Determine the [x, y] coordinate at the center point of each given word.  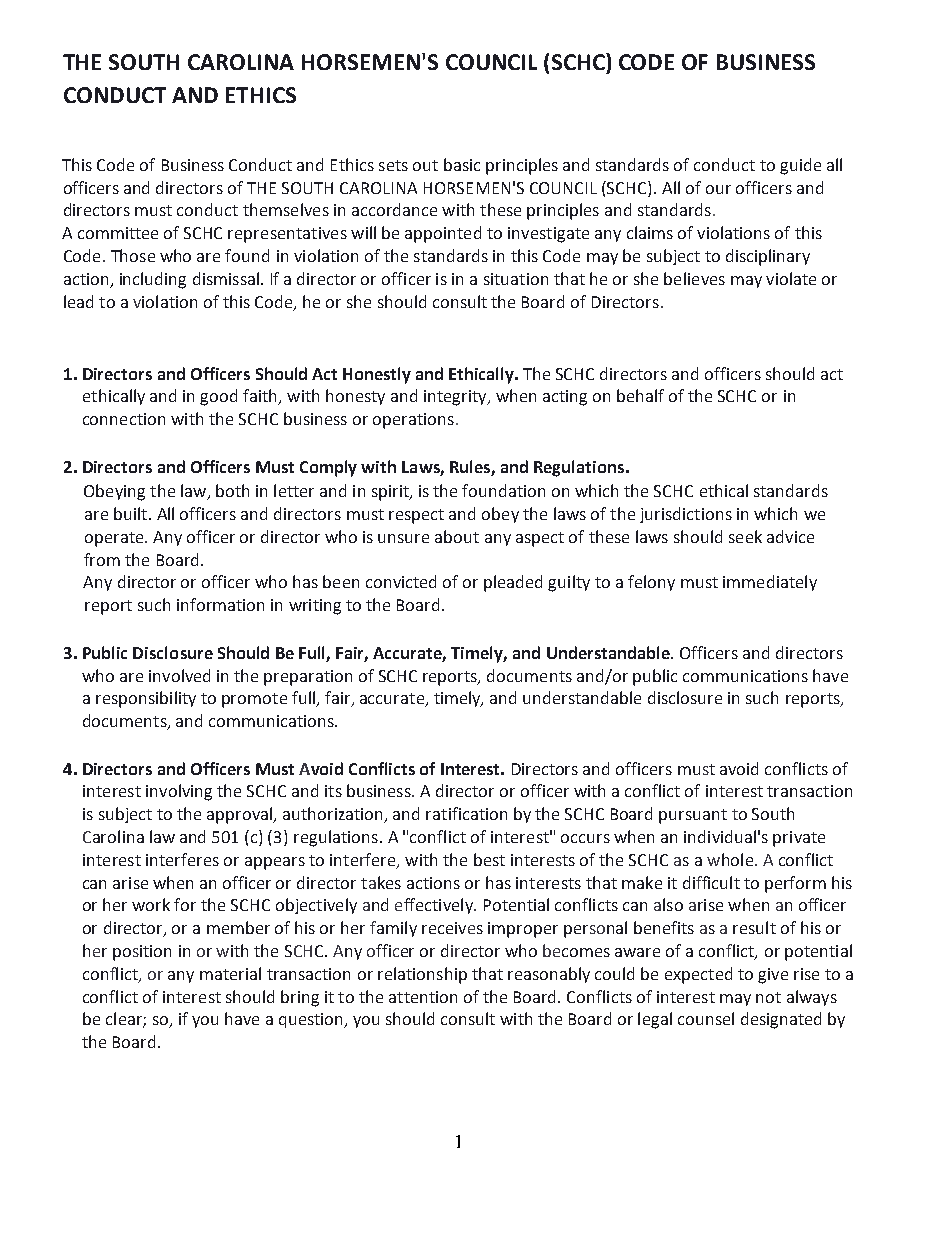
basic [462, 164]
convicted [401, 581]
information [220, 604]
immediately [770, 583]
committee [118, 233]
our [718, 189]
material [230, 973]
